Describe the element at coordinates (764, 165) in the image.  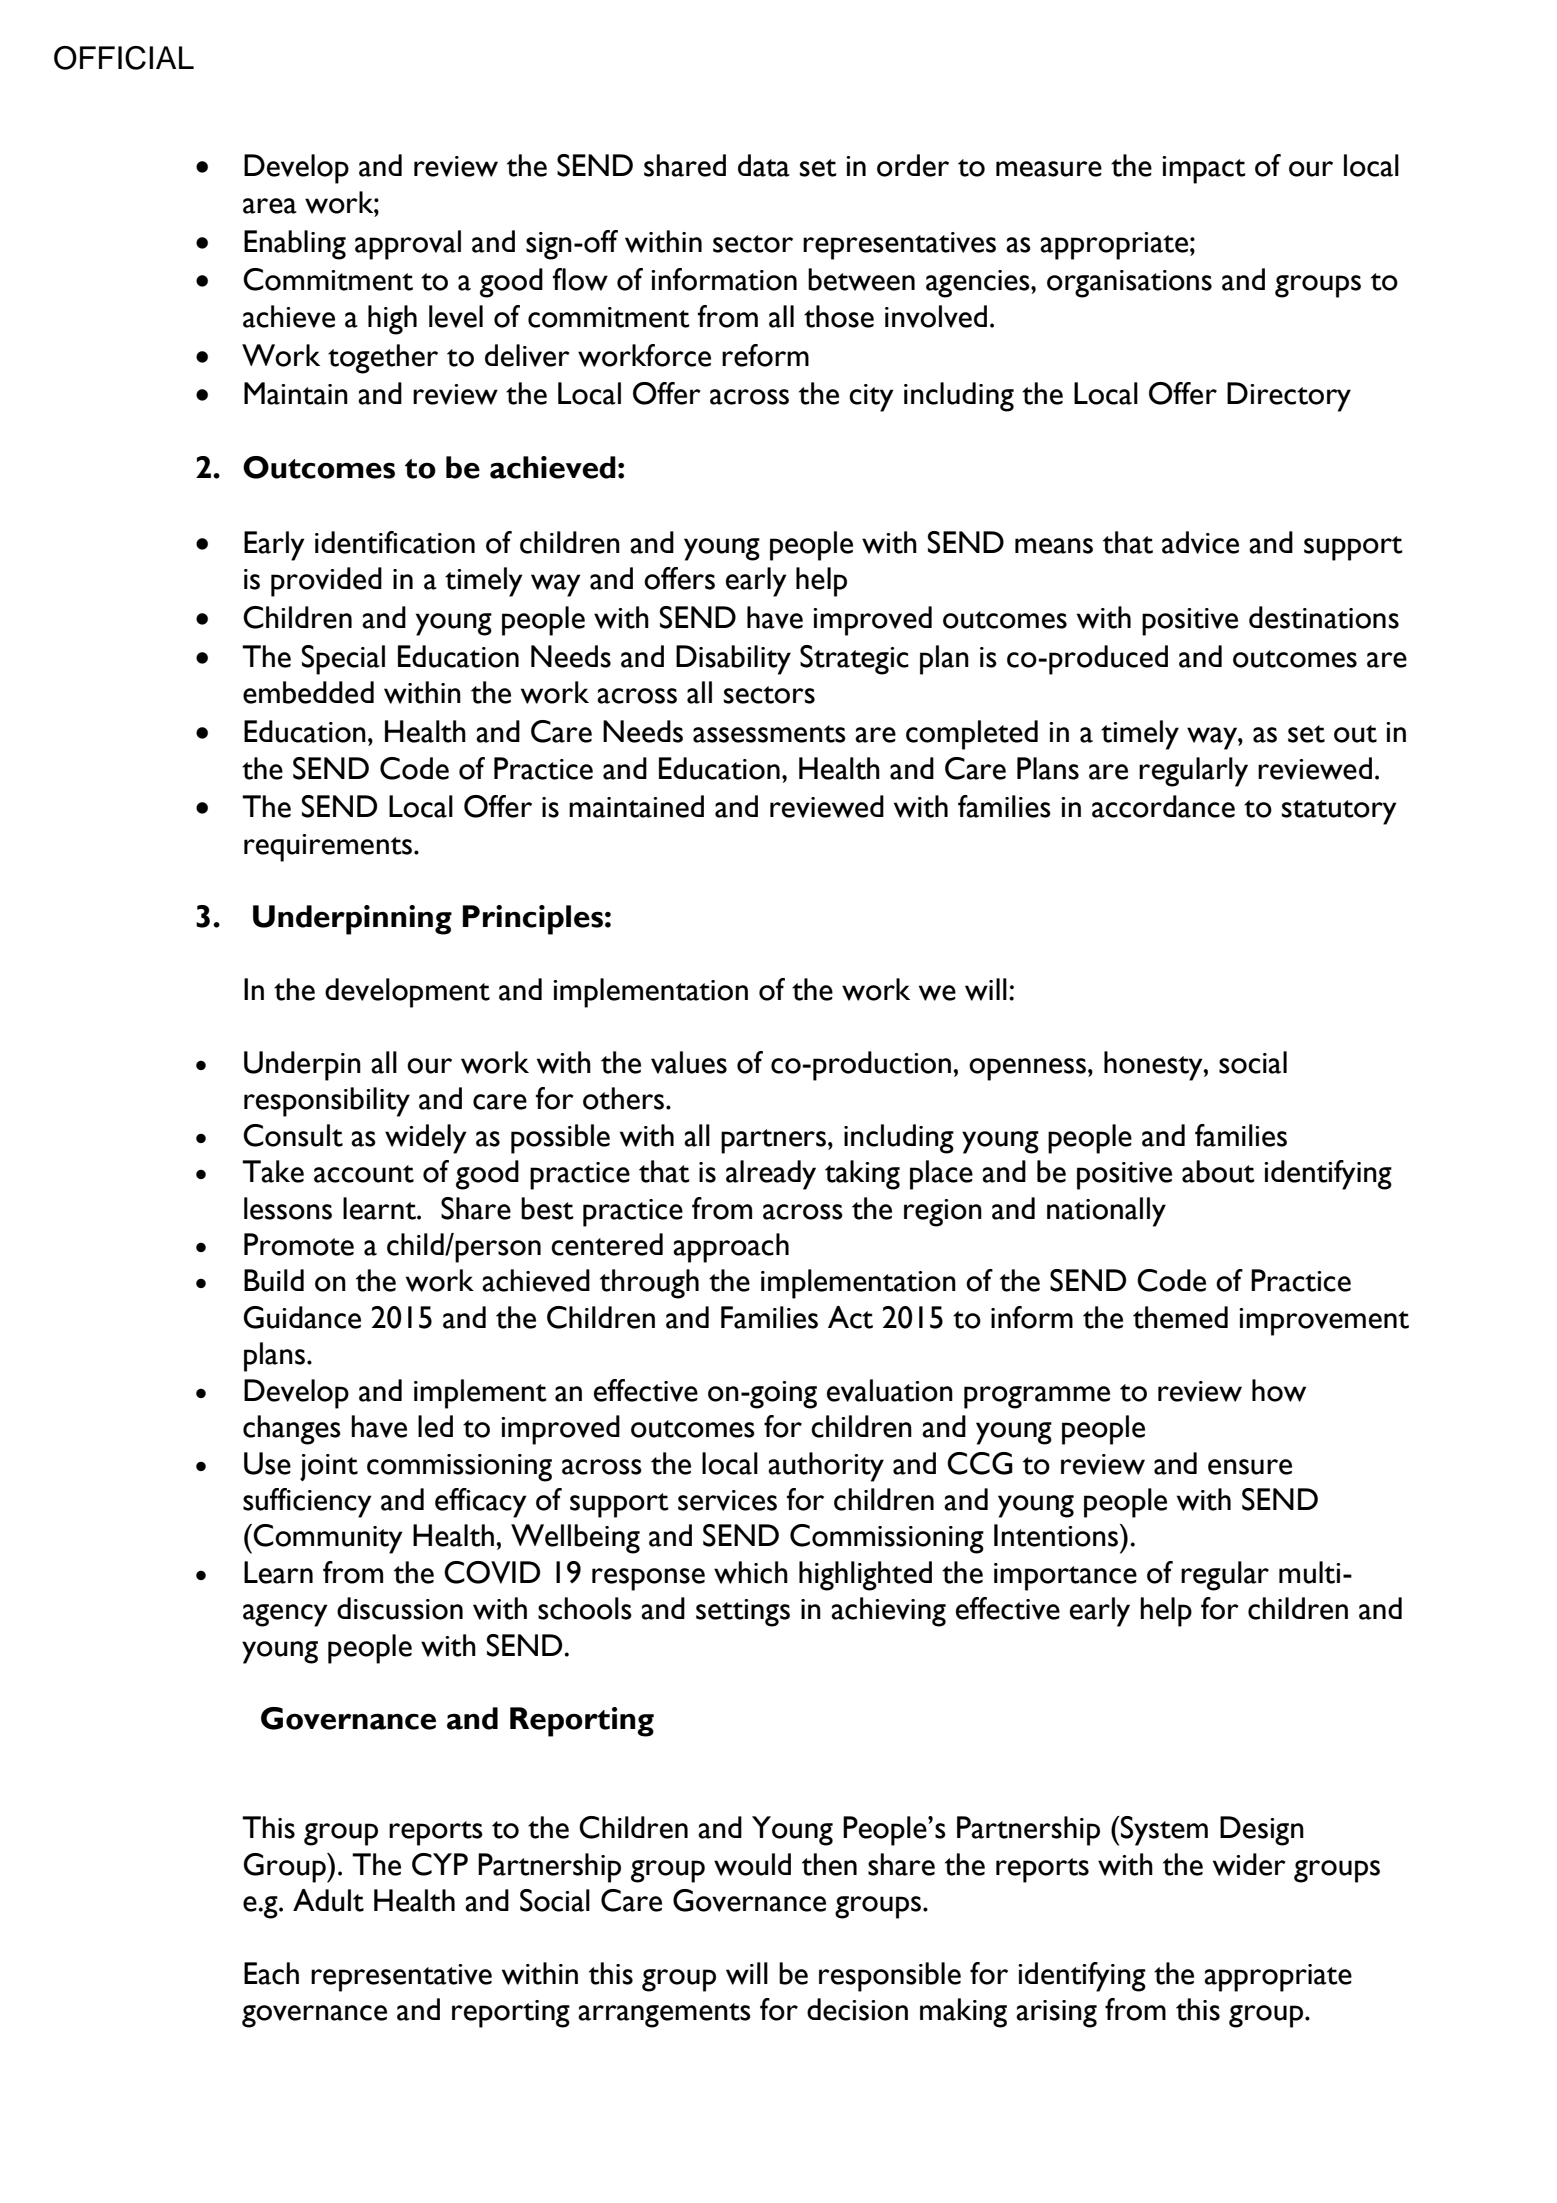
I see `data` at that location.
